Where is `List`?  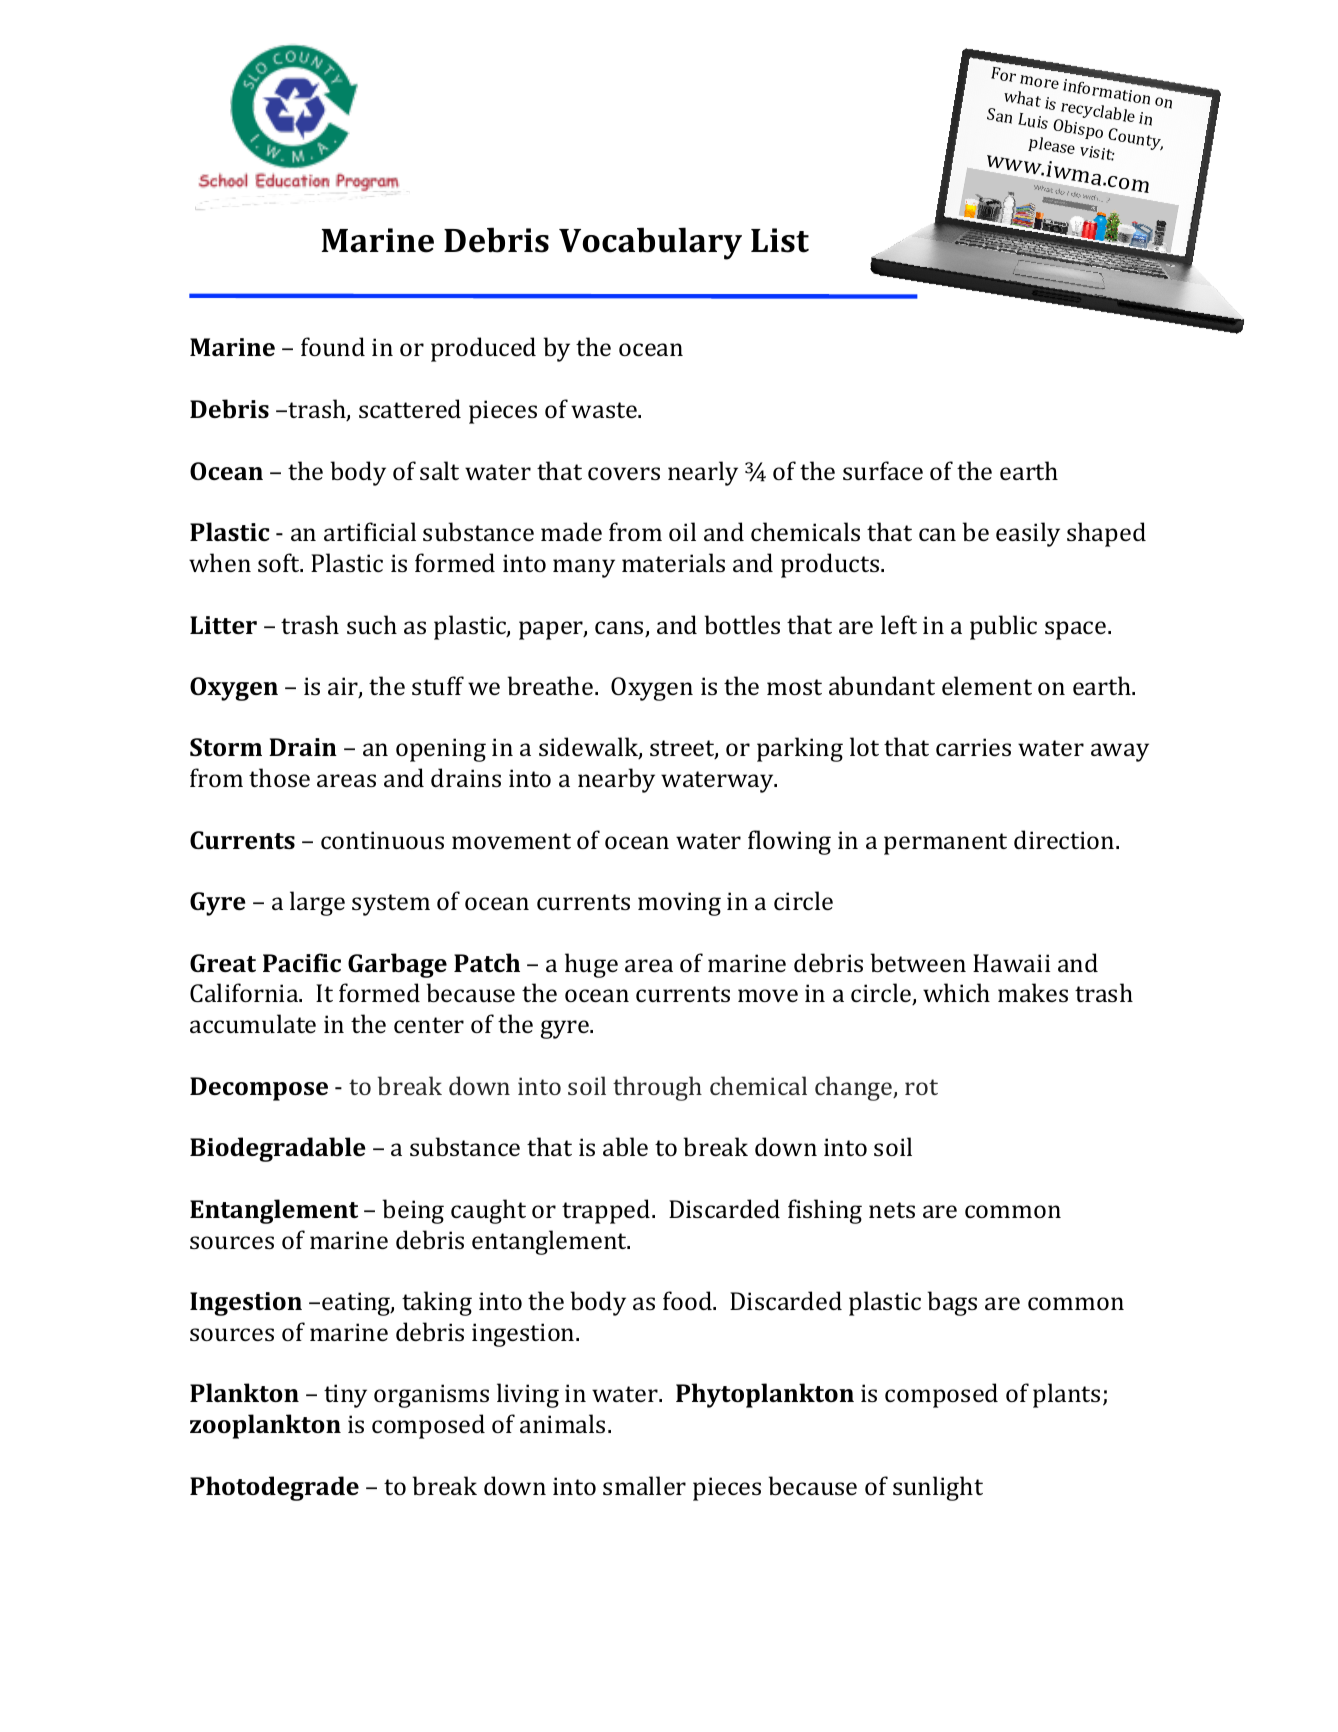 List is located at coordinates (780, 240).
